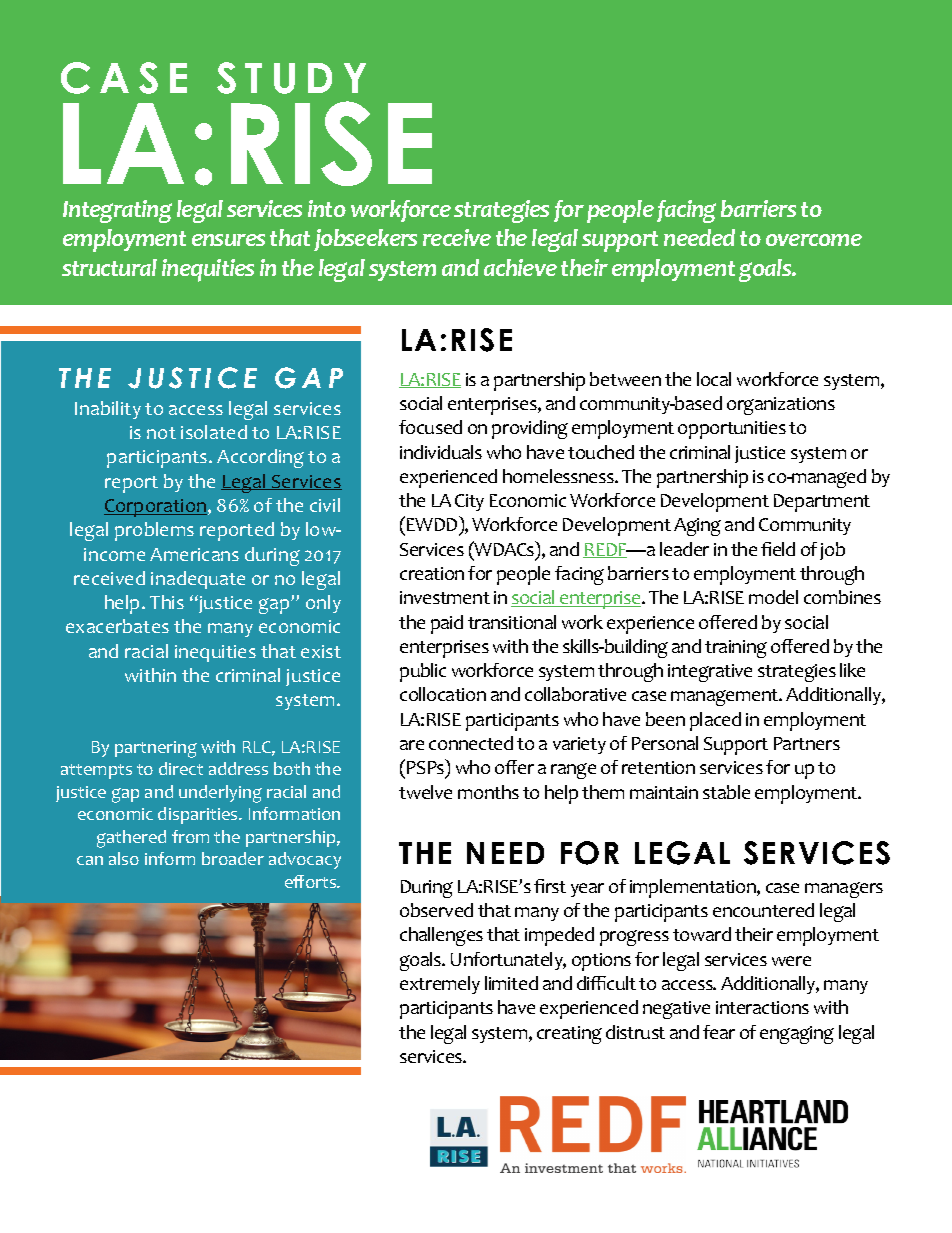  I want to click on months, so click(488, 792).
